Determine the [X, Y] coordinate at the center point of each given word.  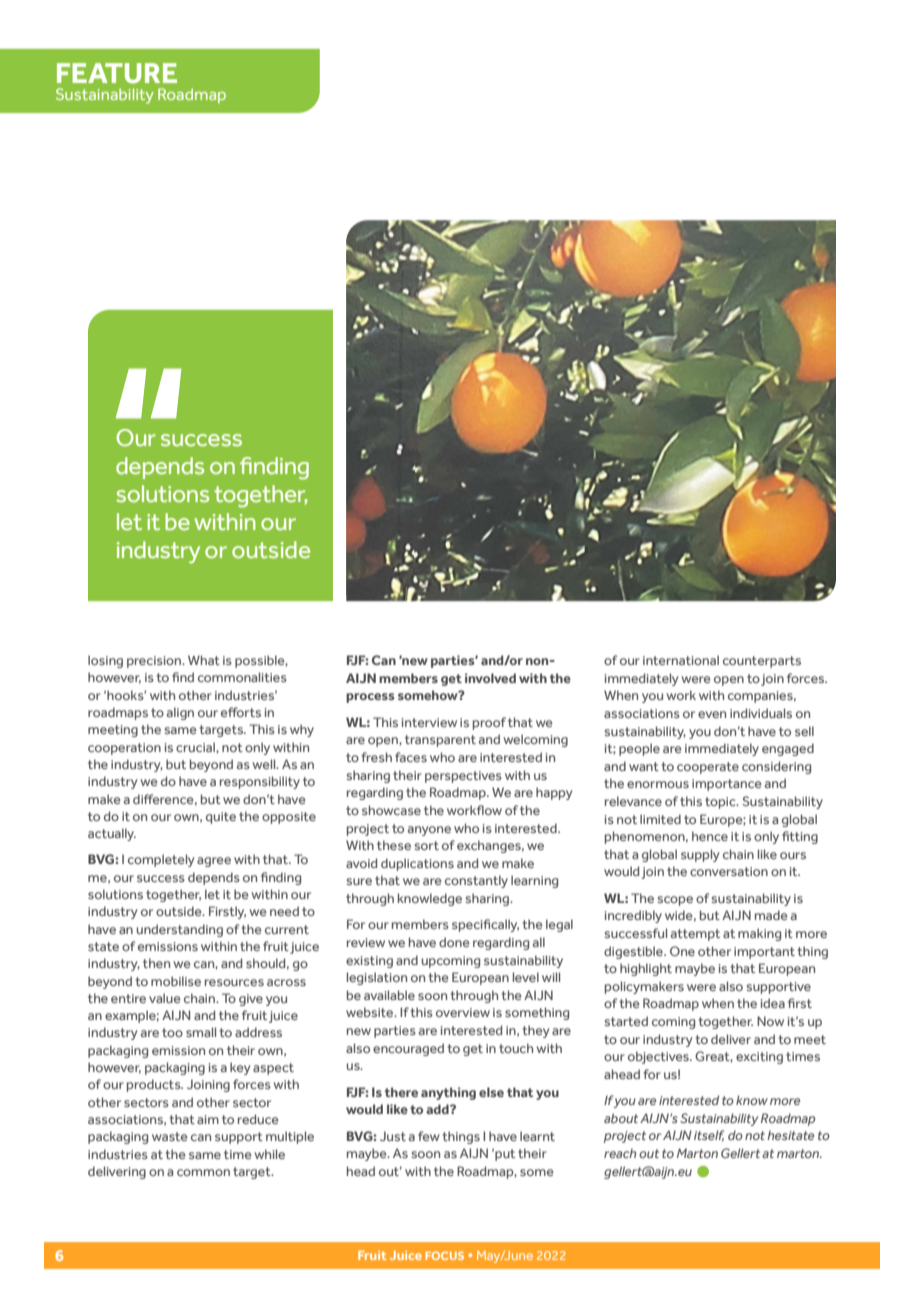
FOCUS [444, 1255]
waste [170, 1136]
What [204, 660]
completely [161, 860]
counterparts [762, 662]
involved [490, 678]
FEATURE [117, 73]
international [681, 660]
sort [427, 845]
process [370, 698]
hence [710, 836]
